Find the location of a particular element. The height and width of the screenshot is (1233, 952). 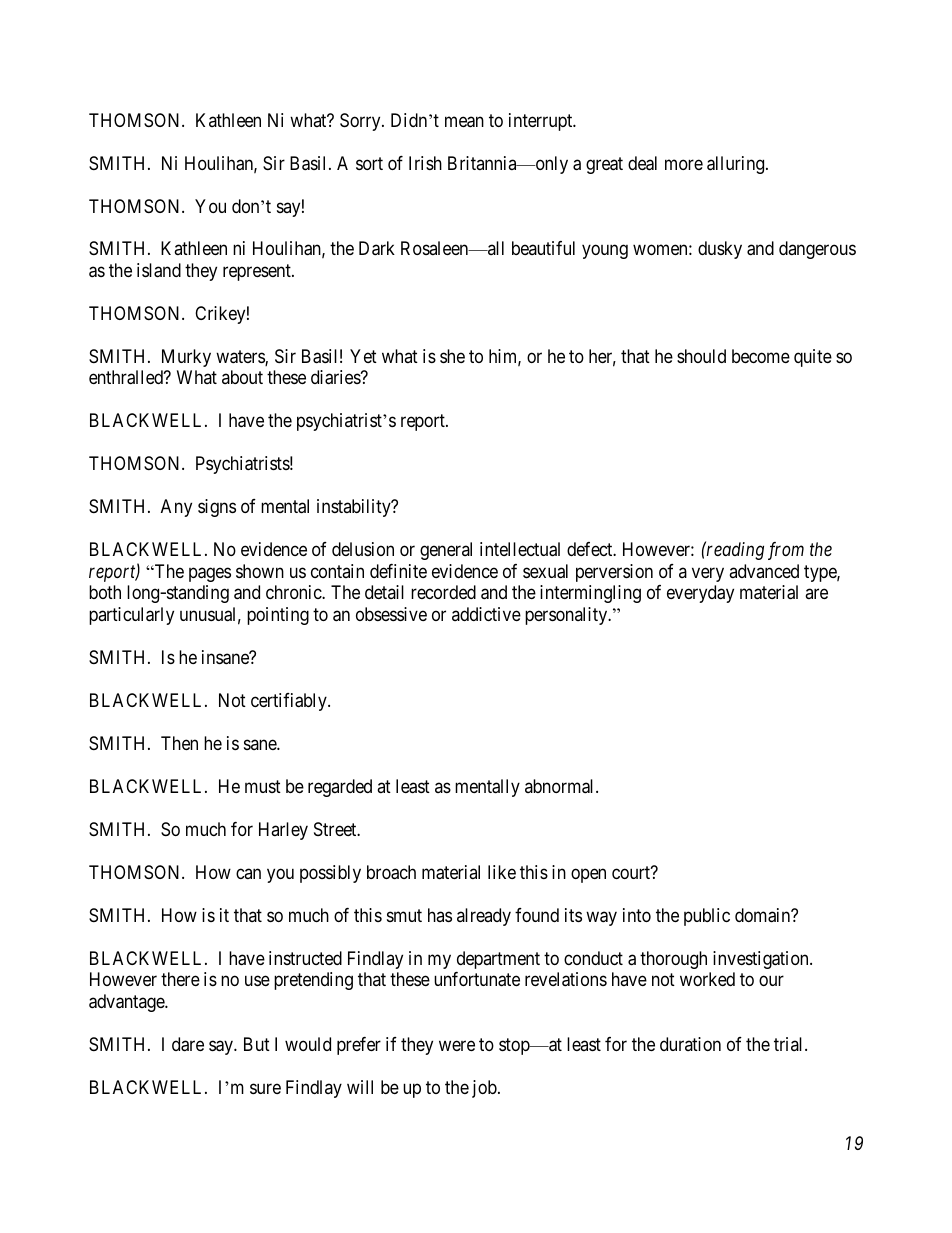

public is located at coordinates (707, 917).
